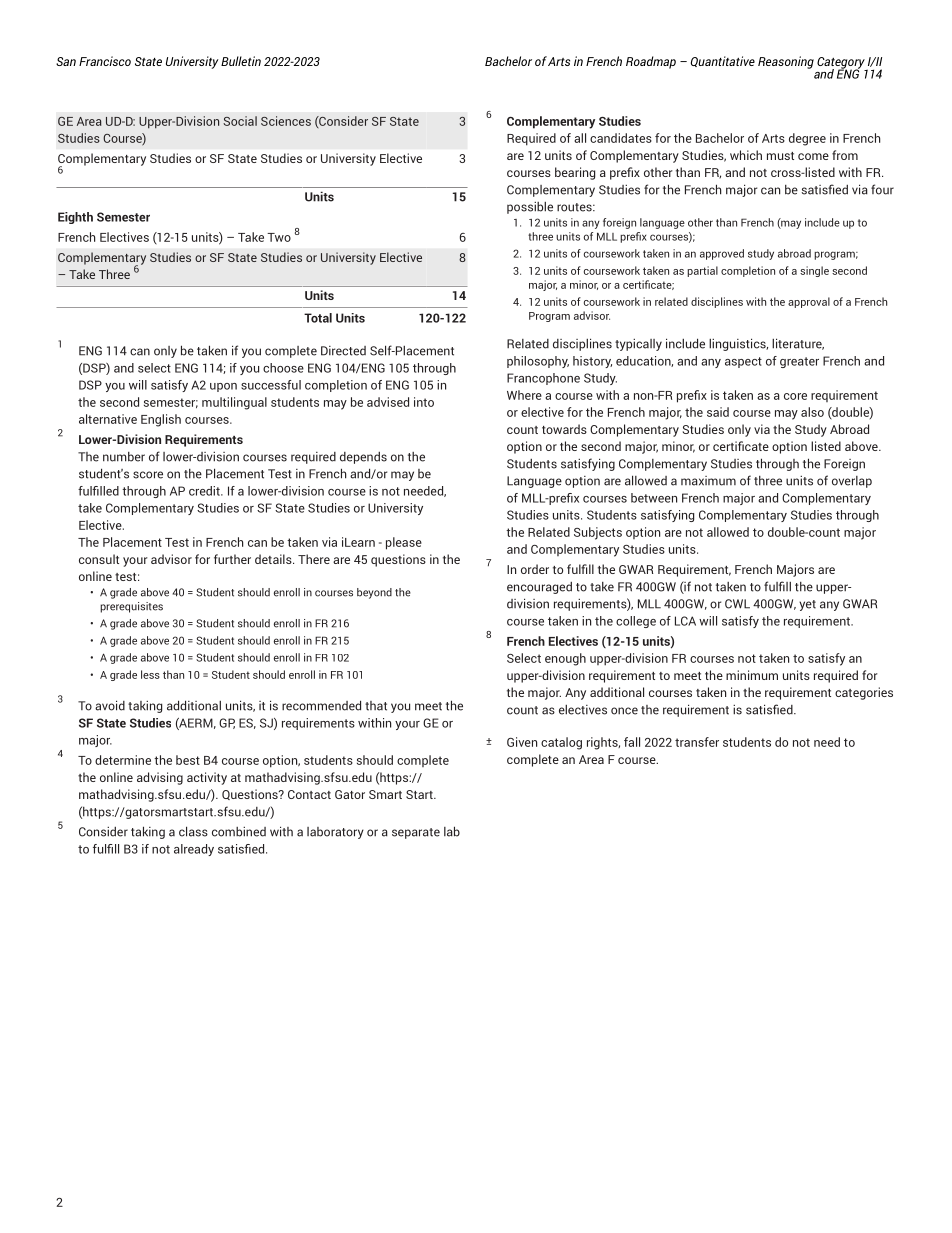 This screenshot has height=1233, width=952. What do you see at coordinates (535, 569) in the screenshot?
I see `order` at bounding box center [535, 569].
